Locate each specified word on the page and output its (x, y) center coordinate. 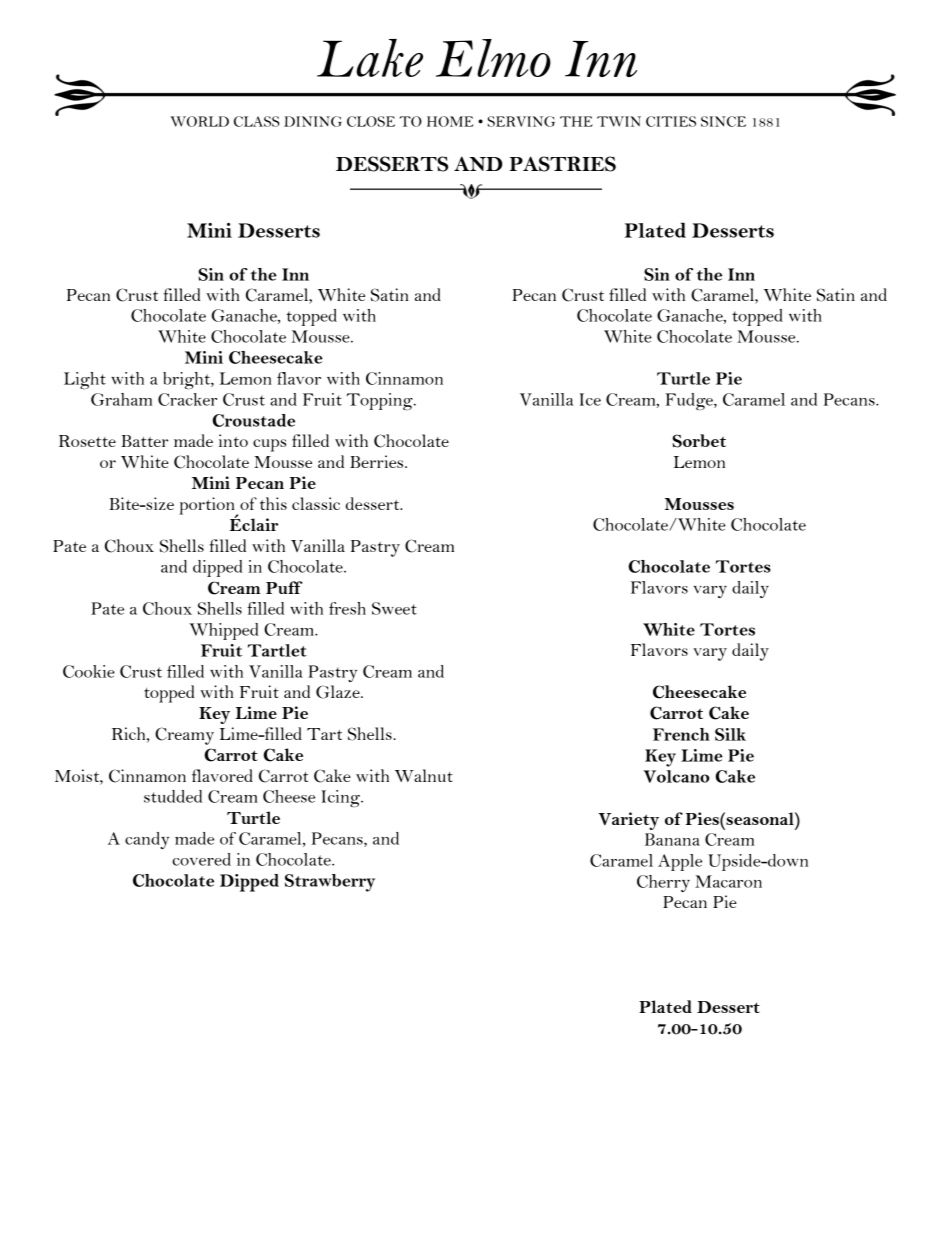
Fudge (690, 401)
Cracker (187, 399)
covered (201, 859)
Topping (381, 401)
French (681, 734)
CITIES (671, 121)
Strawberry (330, 883)
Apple (680, 862)
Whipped (224, 631)
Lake (370, 58)
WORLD (199, 121)
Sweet (394, 608)
